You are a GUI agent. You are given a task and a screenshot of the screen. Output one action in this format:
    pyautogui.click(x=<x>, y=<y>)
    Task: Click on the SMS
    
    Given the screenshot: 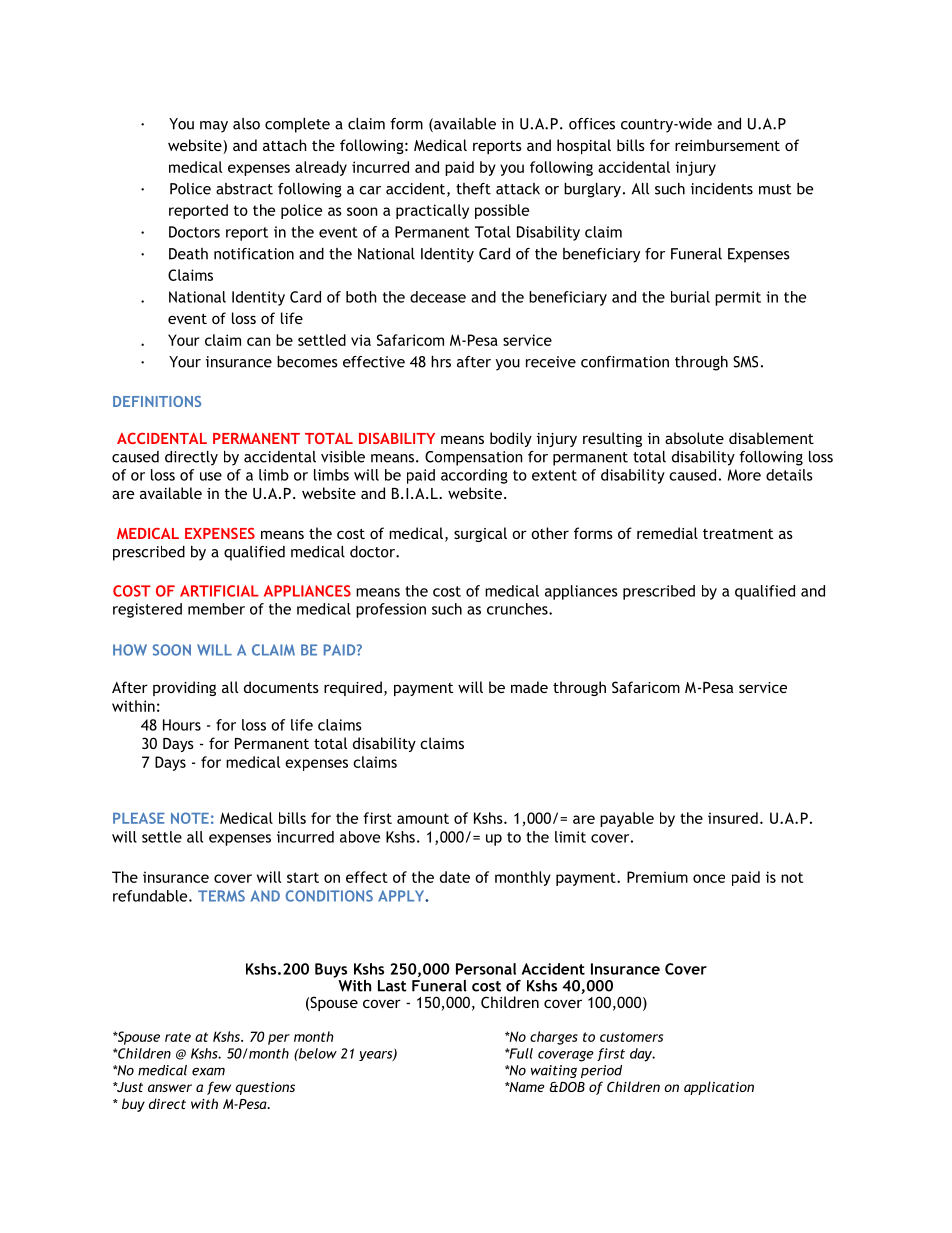 What is the action you would take?
    pyautogui.click(x=745, y=362)
